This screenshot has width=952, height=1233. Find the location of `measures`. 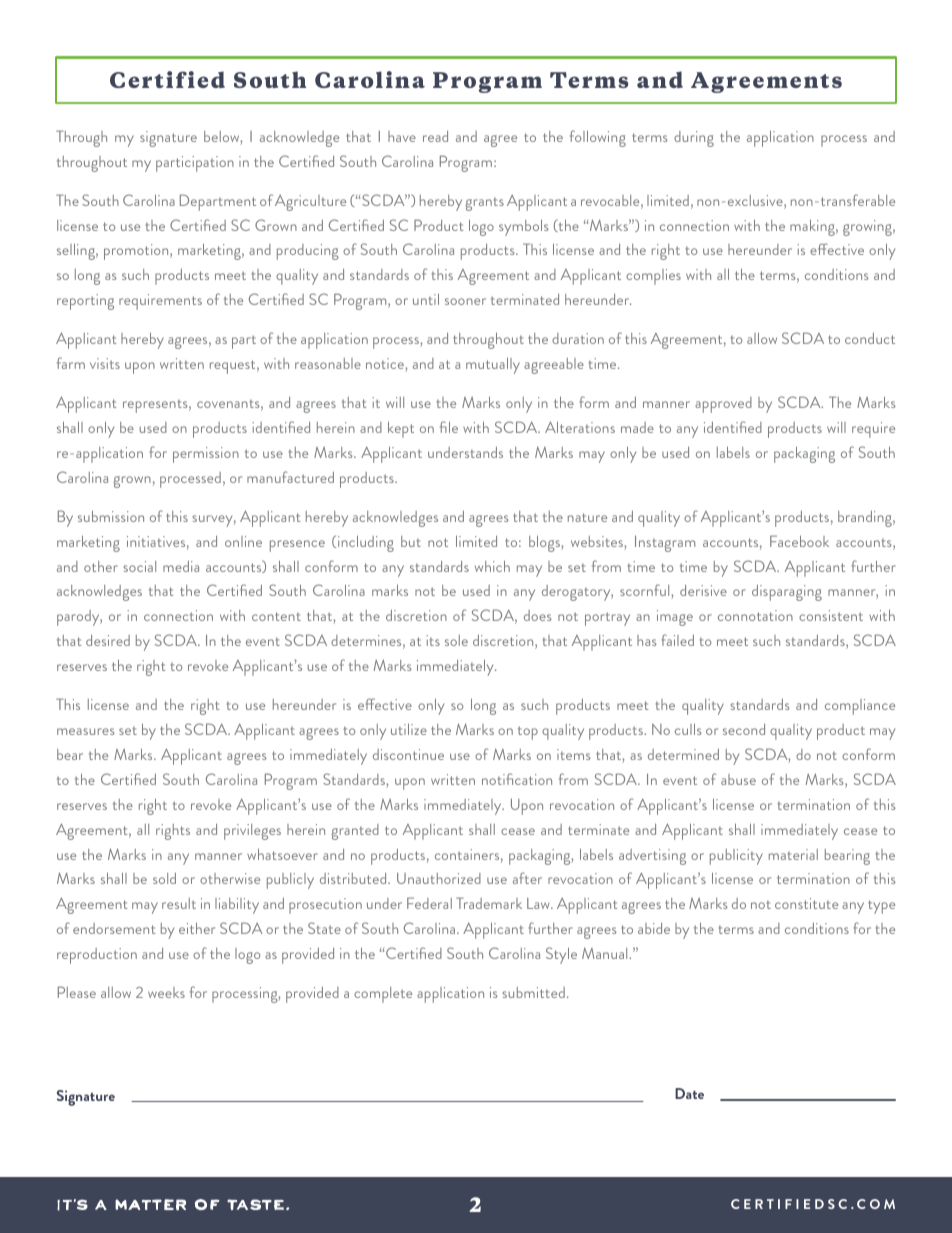

measures is located at coordinates (86, 731).
